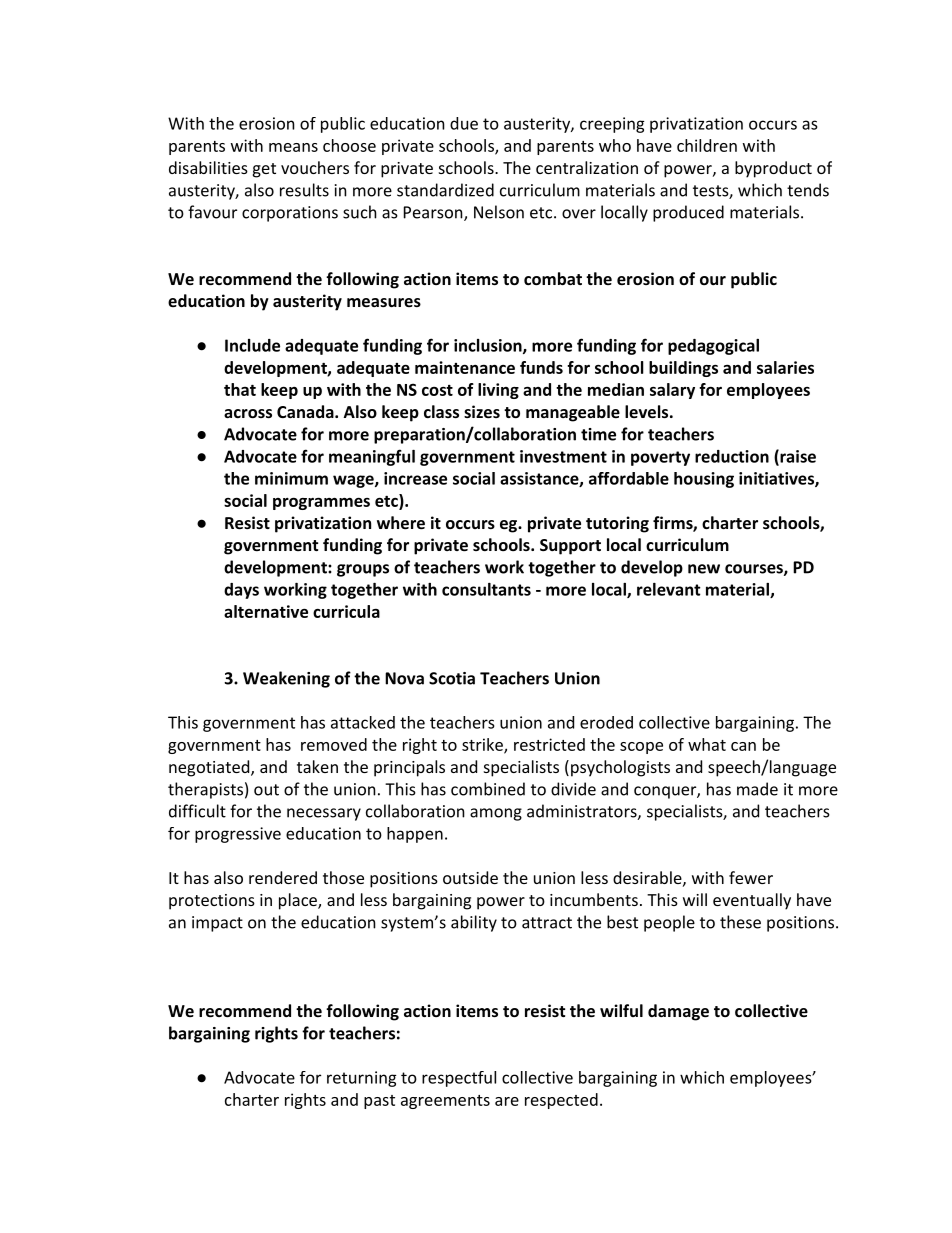 Image resolution: width=952 pixels, height=1233 pixels. Describe the element at coordinates (483, 745) in the screenshot. I see `strike` at that location.
